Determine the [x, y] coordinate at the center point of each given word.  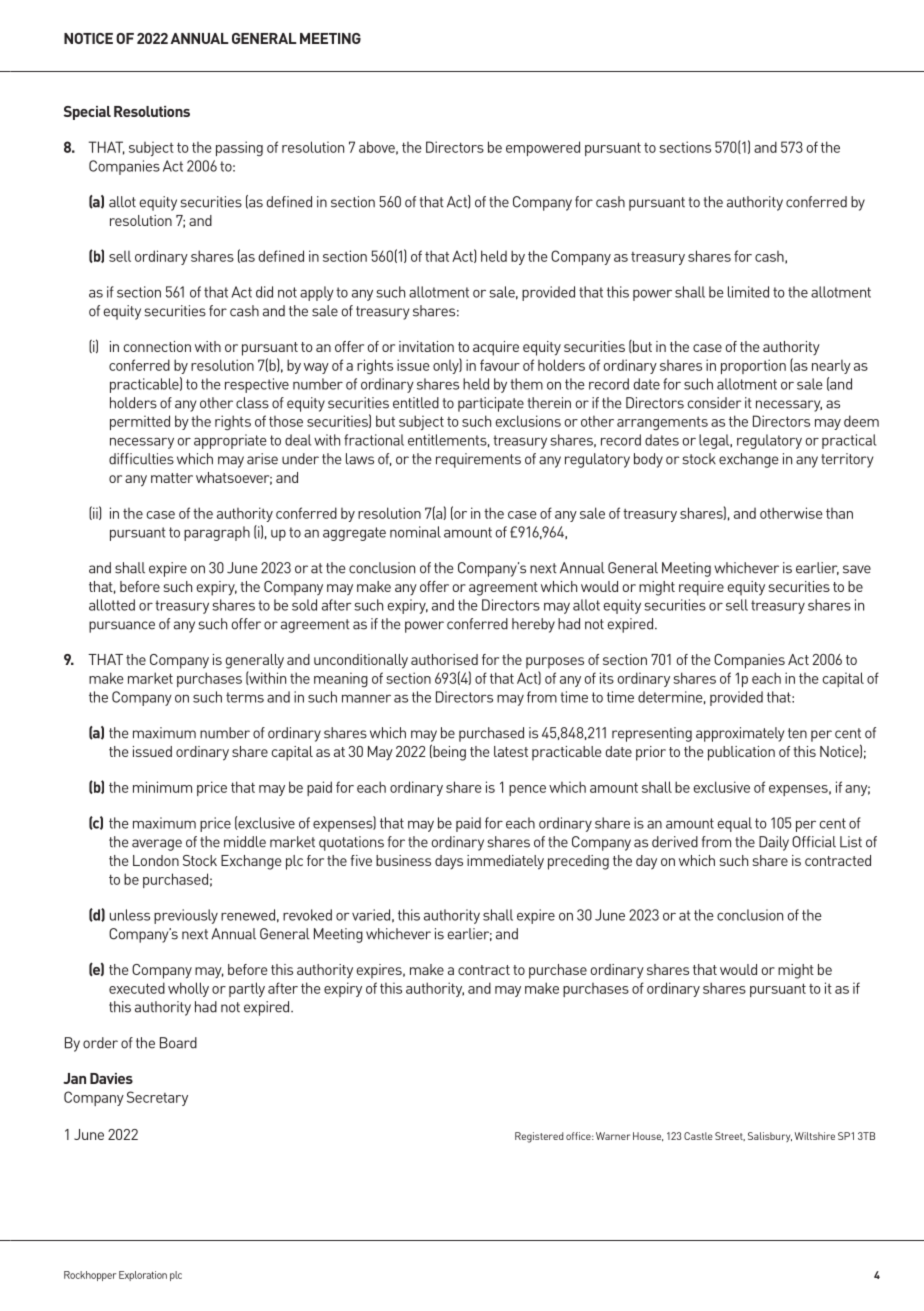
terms [245, 697]
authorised [444, 659]
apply [317, 293]
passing [239, 149]
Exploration [143, 1276]
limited [748, 292]
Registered [539, 1137]
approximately [740, 734]
